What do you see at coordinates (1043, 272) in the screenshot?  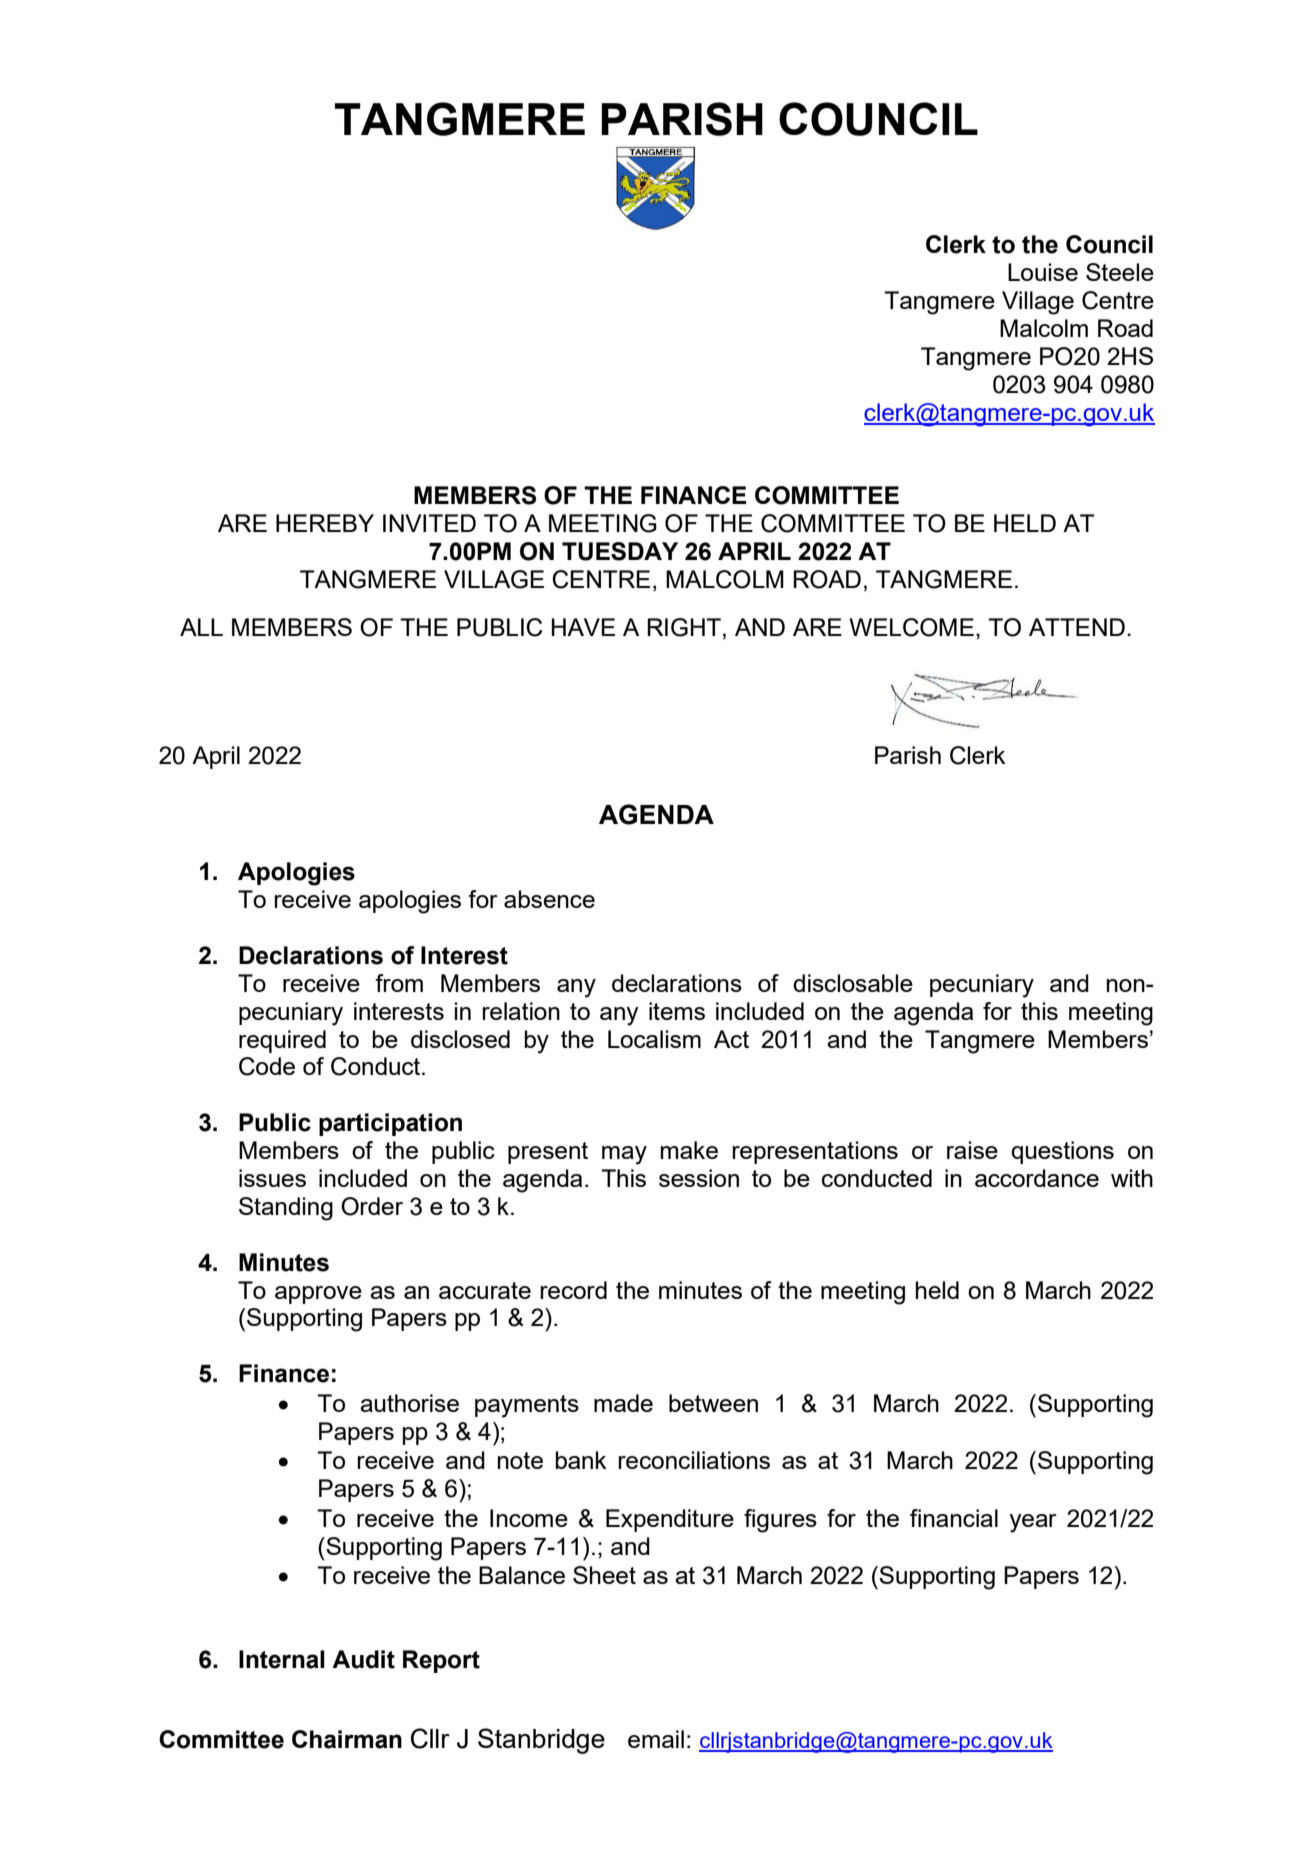 I see `Louise` at bounding box center [1043, 272].
